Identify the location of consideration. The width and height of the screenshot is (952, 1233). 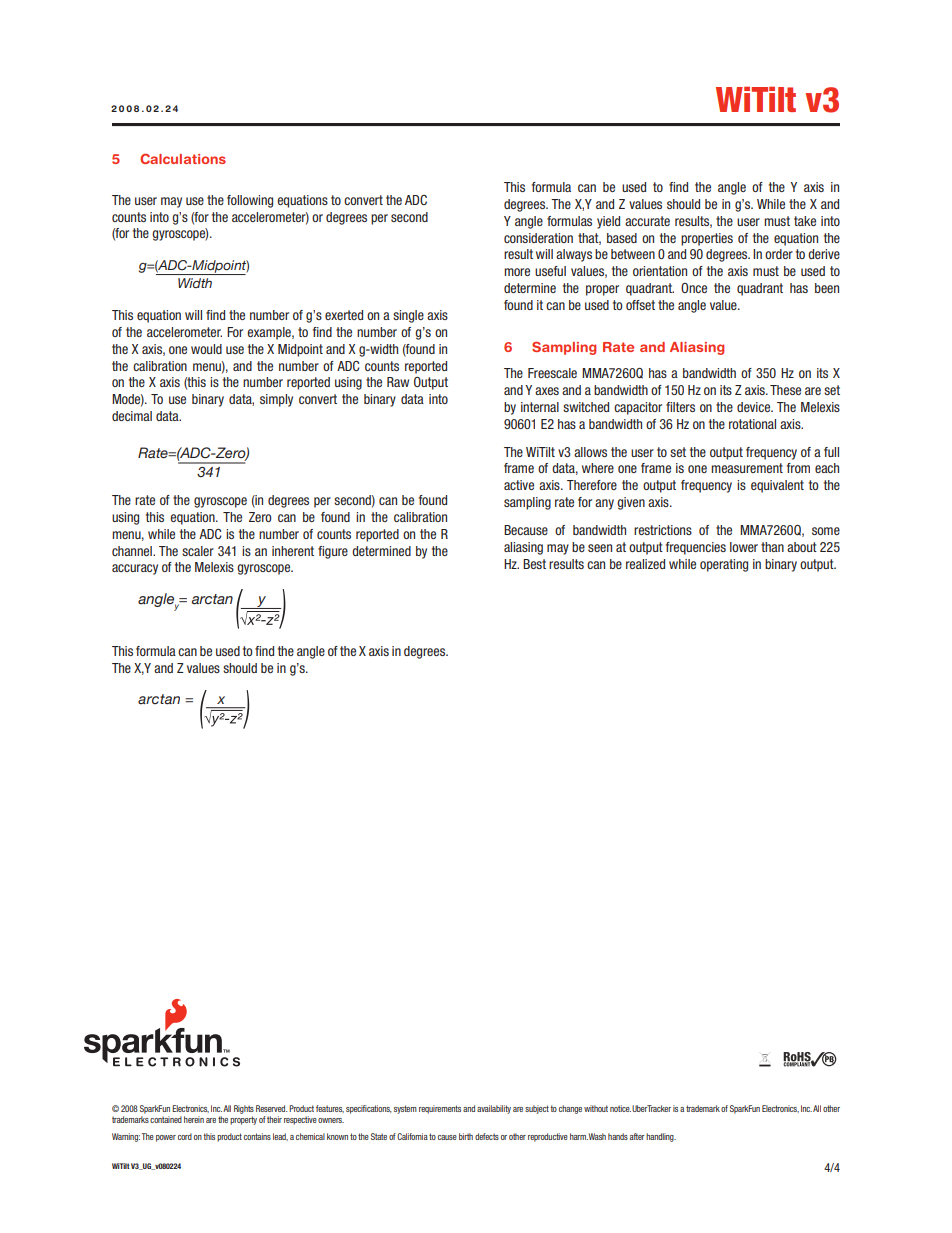
(538, 238).
